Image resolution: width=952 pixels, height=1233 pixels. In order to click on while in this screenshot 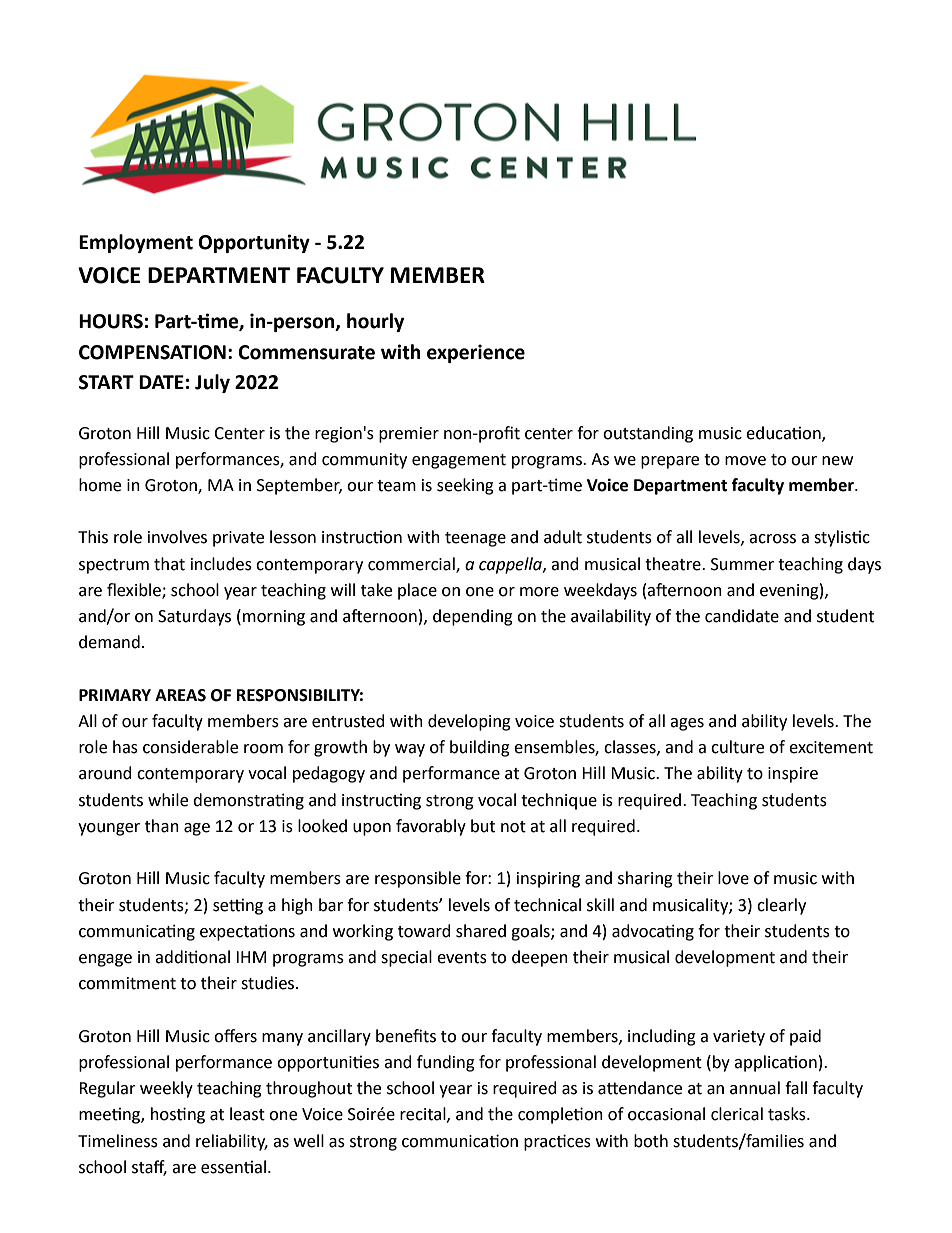, I will do `click(168, 800)`.
